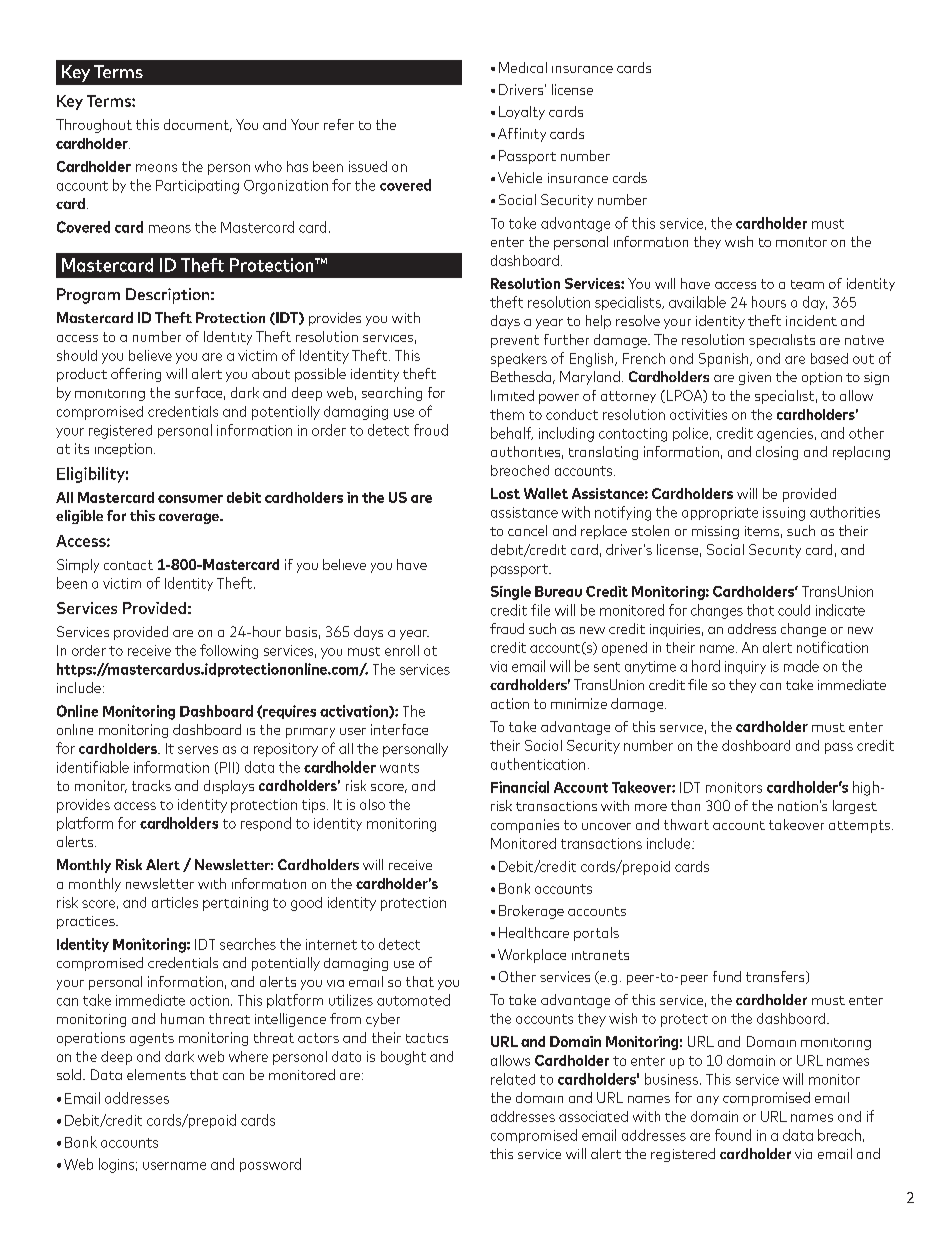 This document has height=1233, width=952. I want to click on Participating, so click(197, 187).
